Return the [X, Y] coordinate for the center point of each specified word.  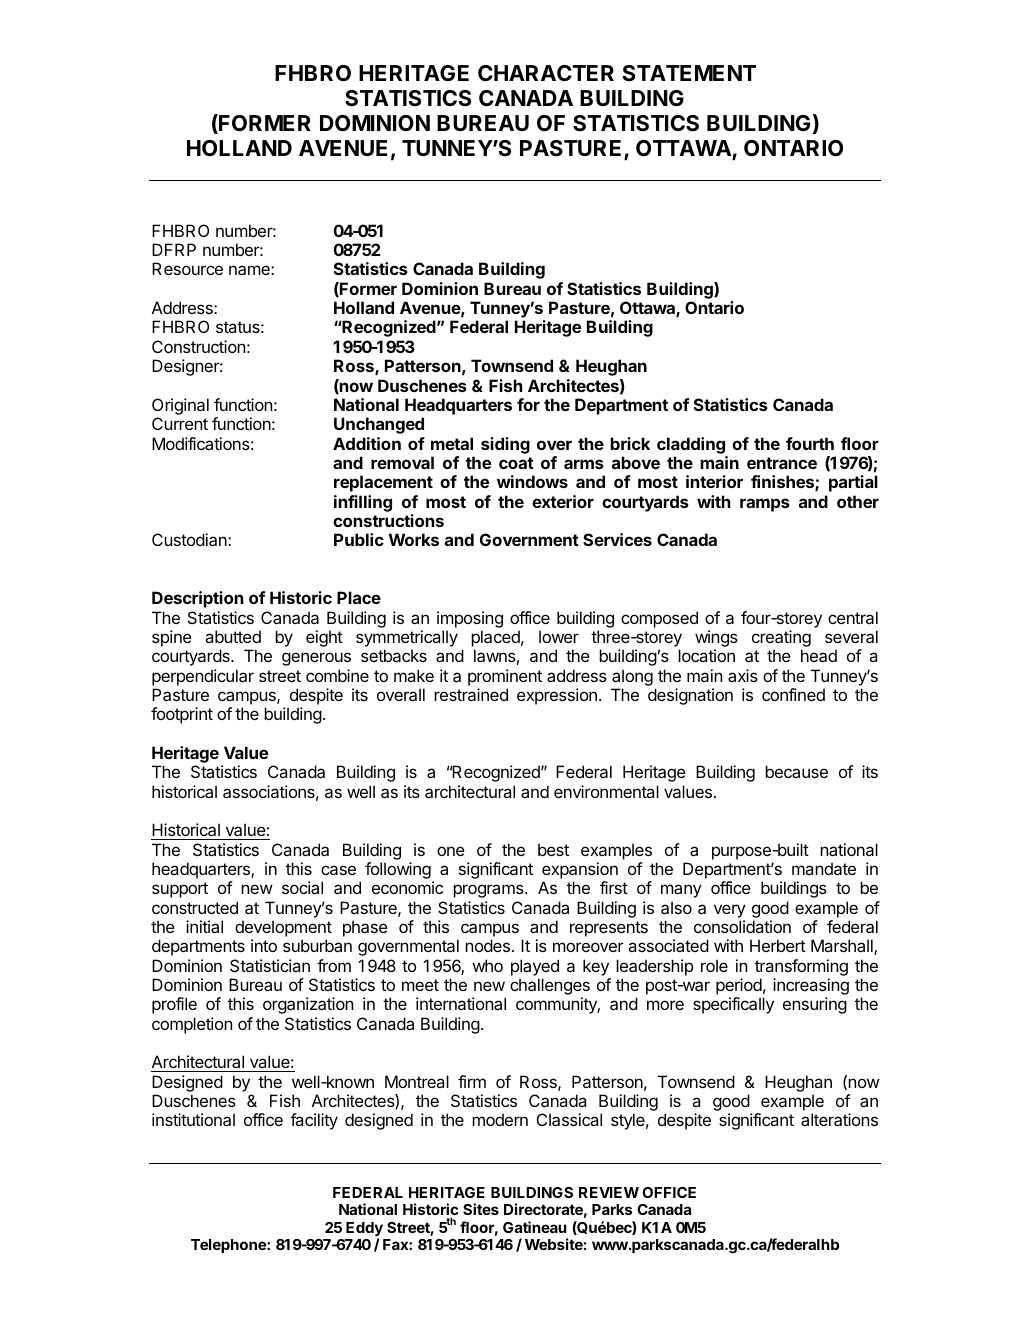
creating [781, 640]
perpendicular [203, 677]
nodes [487, 945]
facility [314, 1121]
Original [180, 406]
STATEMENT [689, 73]
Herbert [778, 945]
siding [505, 445]
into [264, 945]
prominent [505, 677]
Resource [187, 268]
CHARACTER [546, 73]
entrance [782, 463]
